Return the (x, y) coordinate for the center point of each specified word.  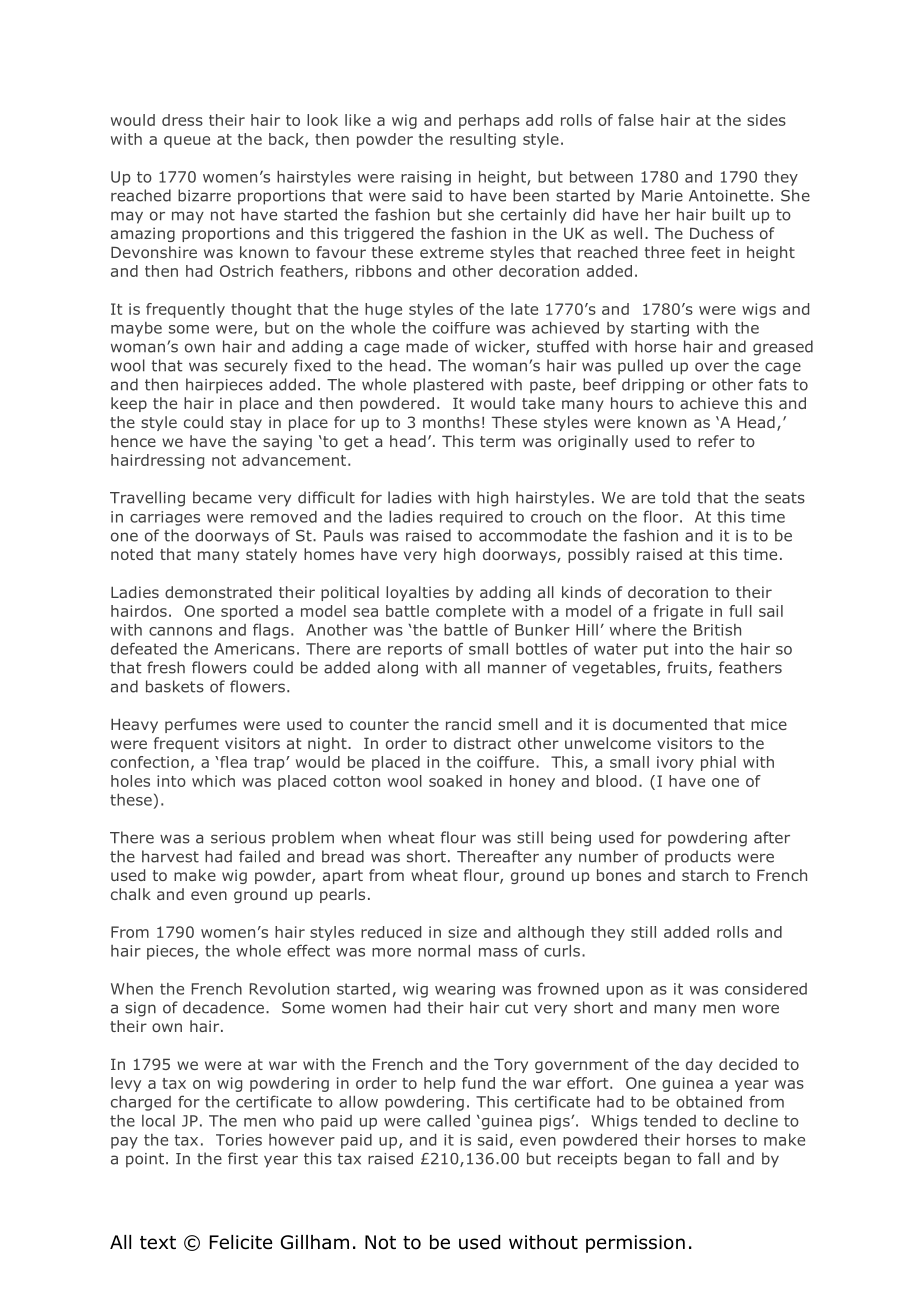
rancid (468, 724)
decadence (223, 1007)
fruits (687, 667)
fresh (166, 667)
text (158, 1243)
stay (246, 424)
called (448, 1121)
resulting (483, 140)
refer (716, 441)
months (451, 422)
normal (444, 951)
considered (766, 989)
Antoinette (729, 196)
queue (187, 142)
